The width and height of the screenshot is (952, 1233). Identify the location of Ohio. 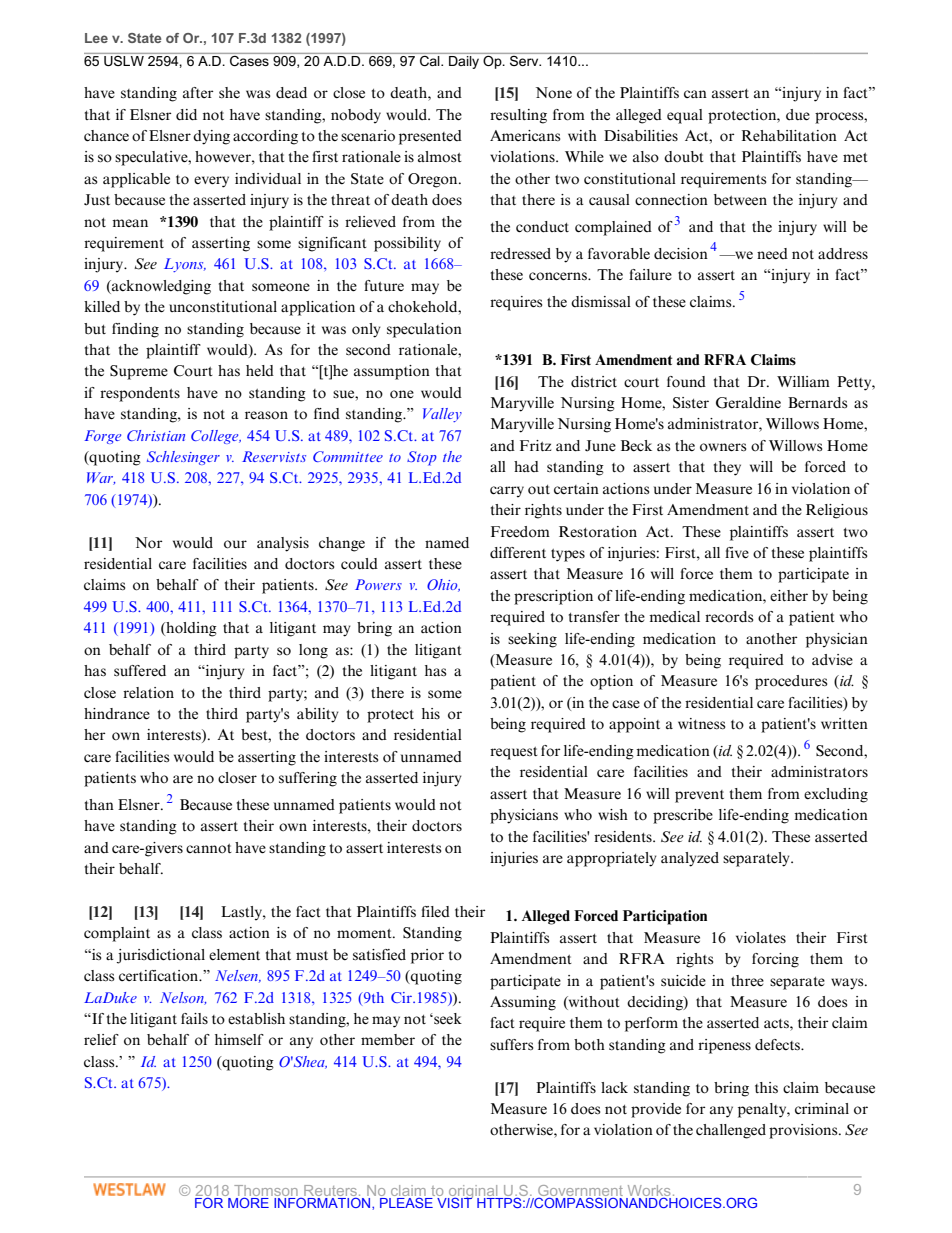
(443, 585).
